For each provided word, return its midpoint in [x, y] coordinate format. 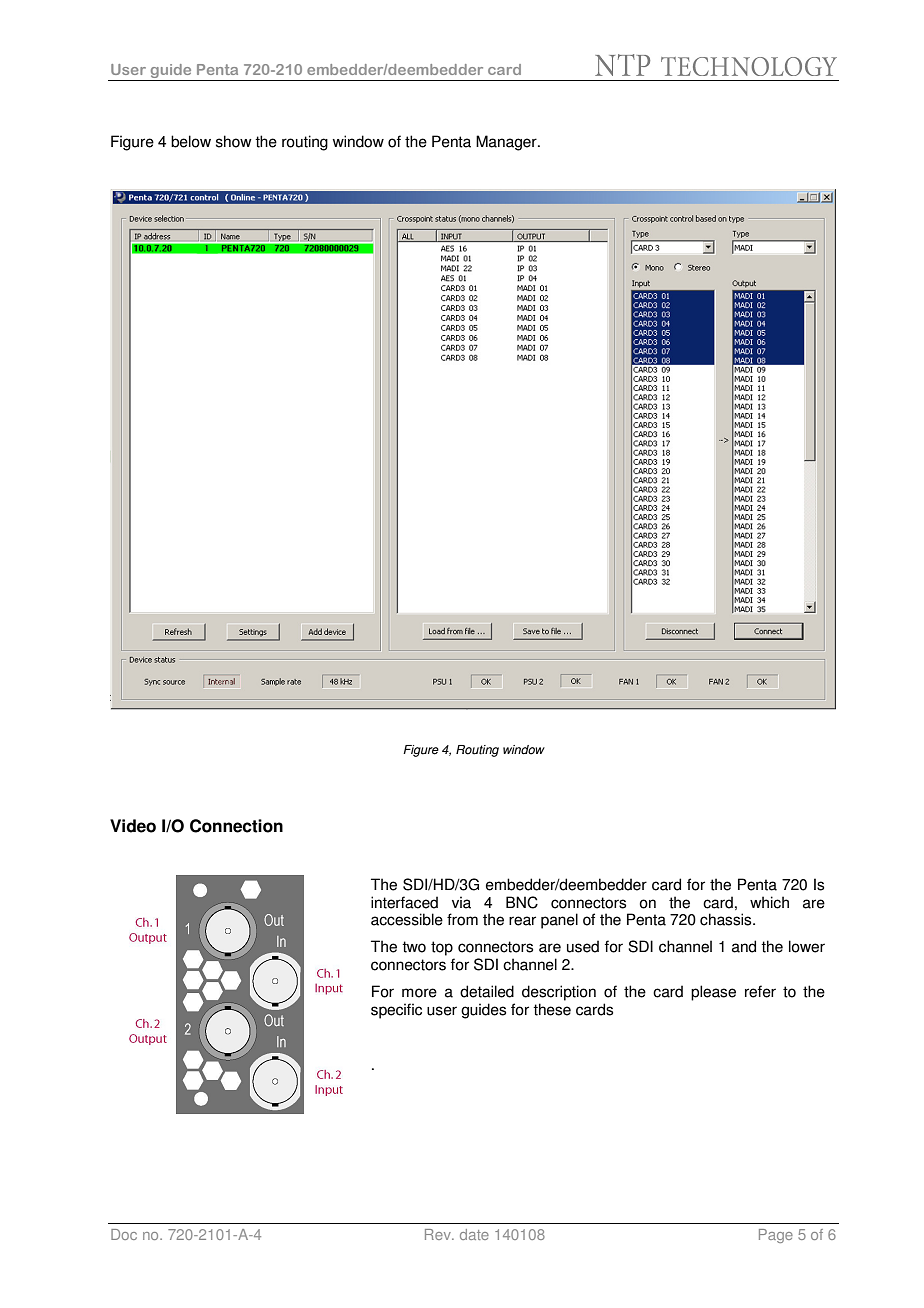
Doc [124, 1234]
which [769, 902]
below [191, 141]
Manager [507, 143]
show [234, 141]
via [461, 902]
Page [776, 1236]
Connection [236, 826]
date [474, 1234]
